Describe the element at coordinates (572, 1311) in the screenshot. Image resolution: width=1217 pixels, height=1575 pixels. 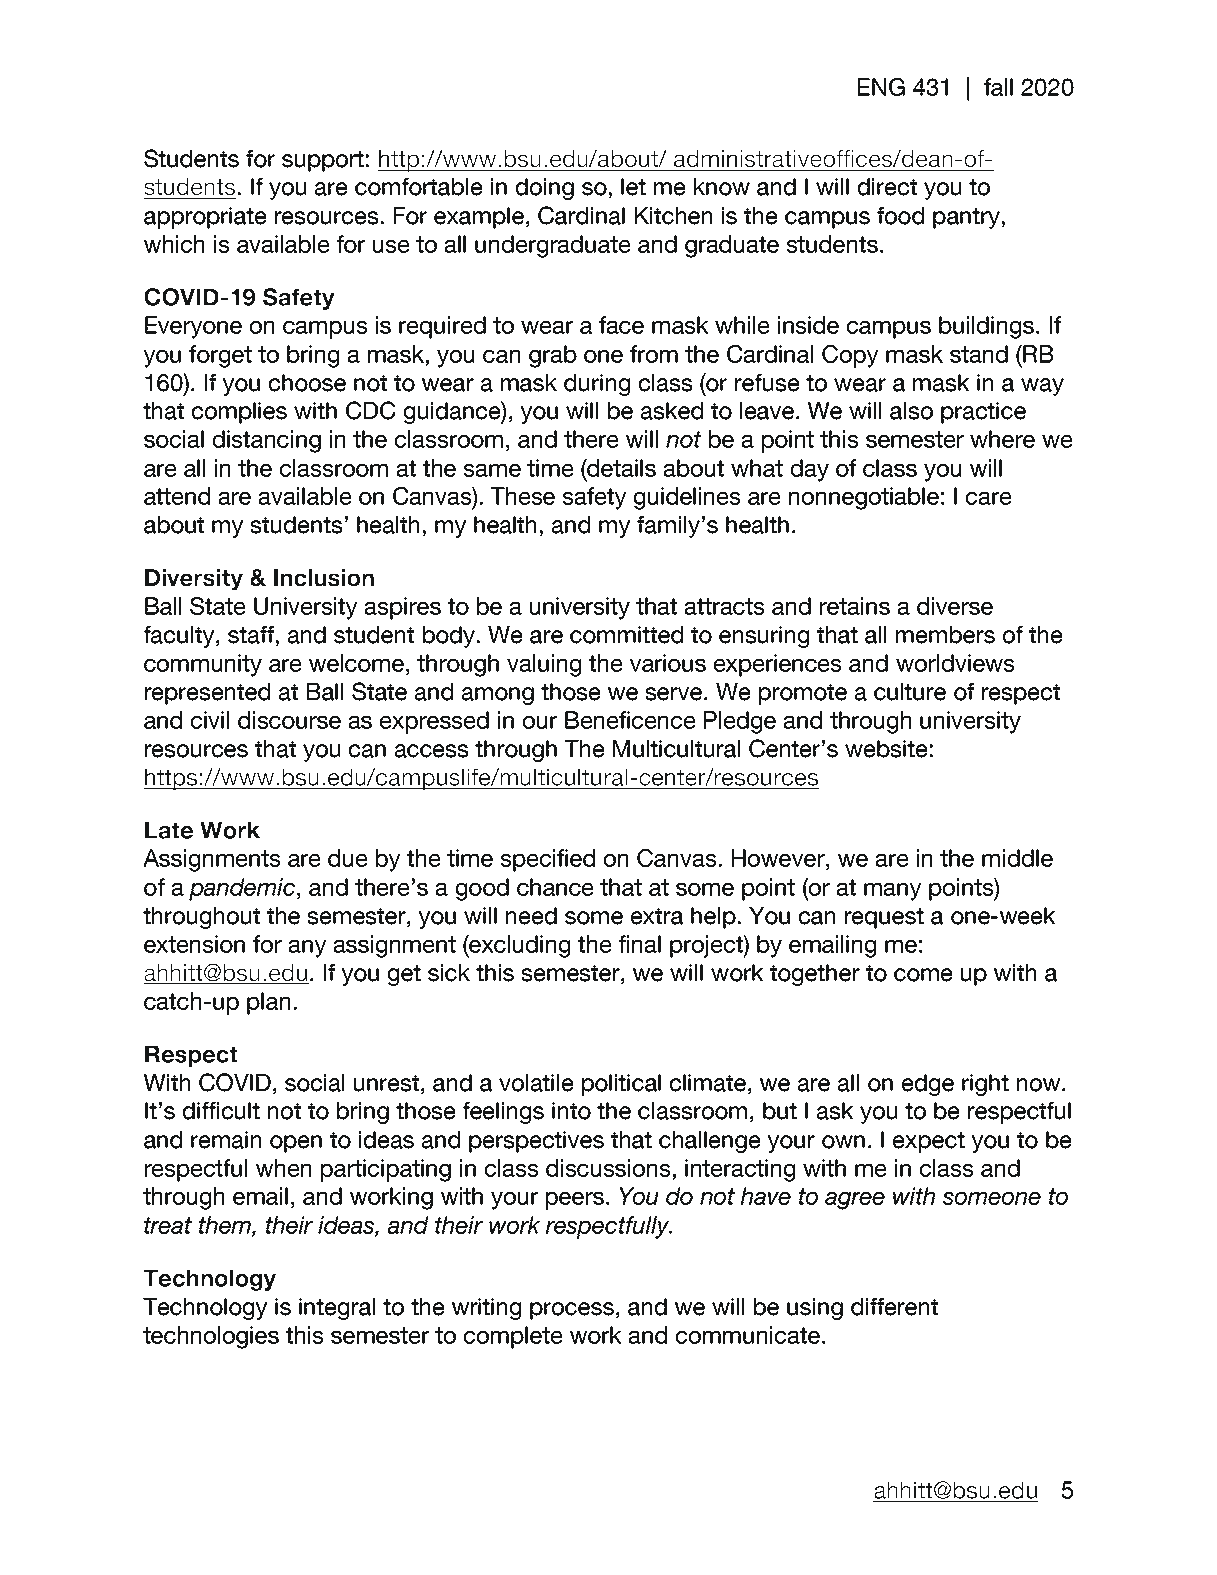
I see `process` at that location.
